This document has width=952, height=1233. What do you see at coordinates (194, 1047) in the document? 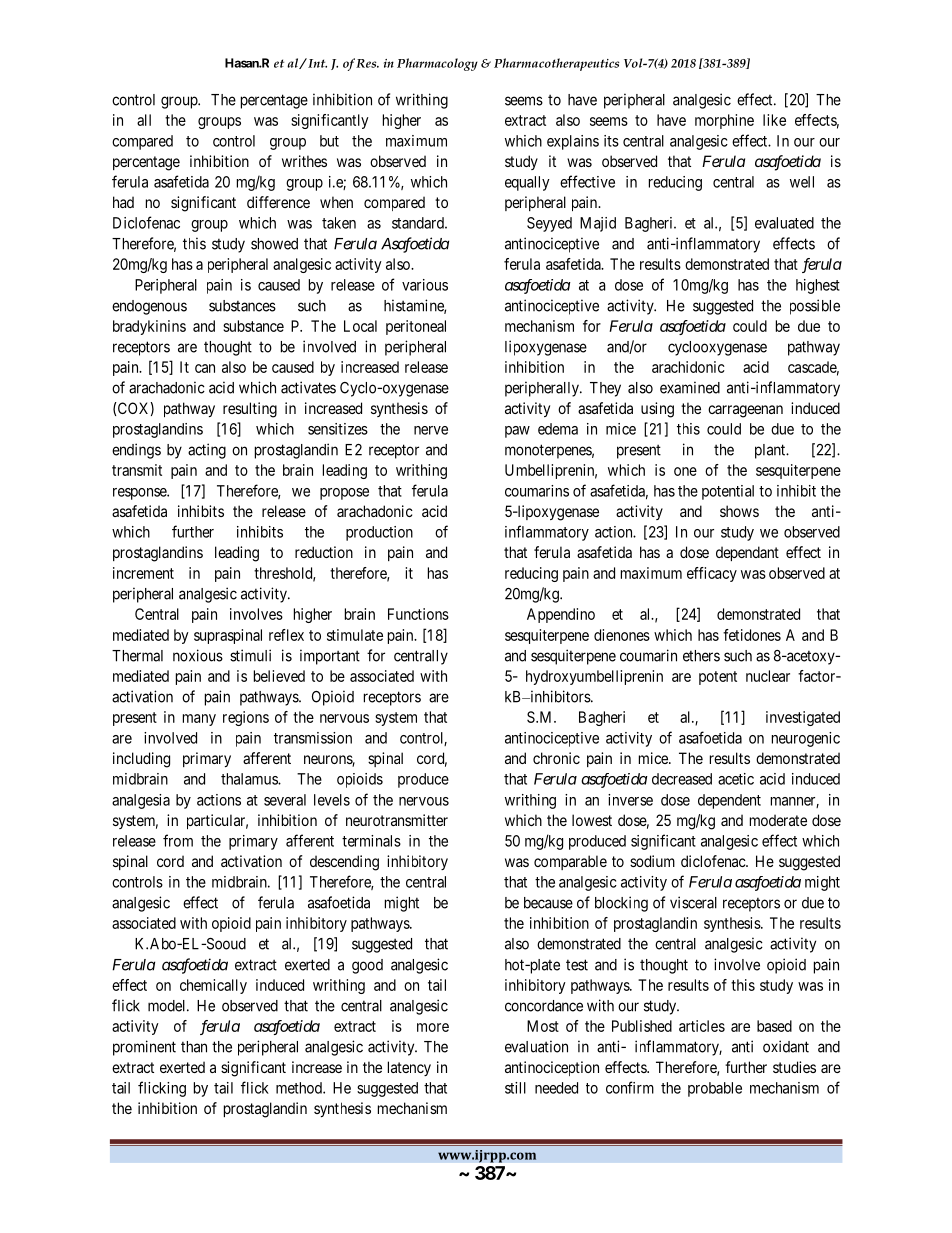
I see `than` at bounding box center [194, 1047].
